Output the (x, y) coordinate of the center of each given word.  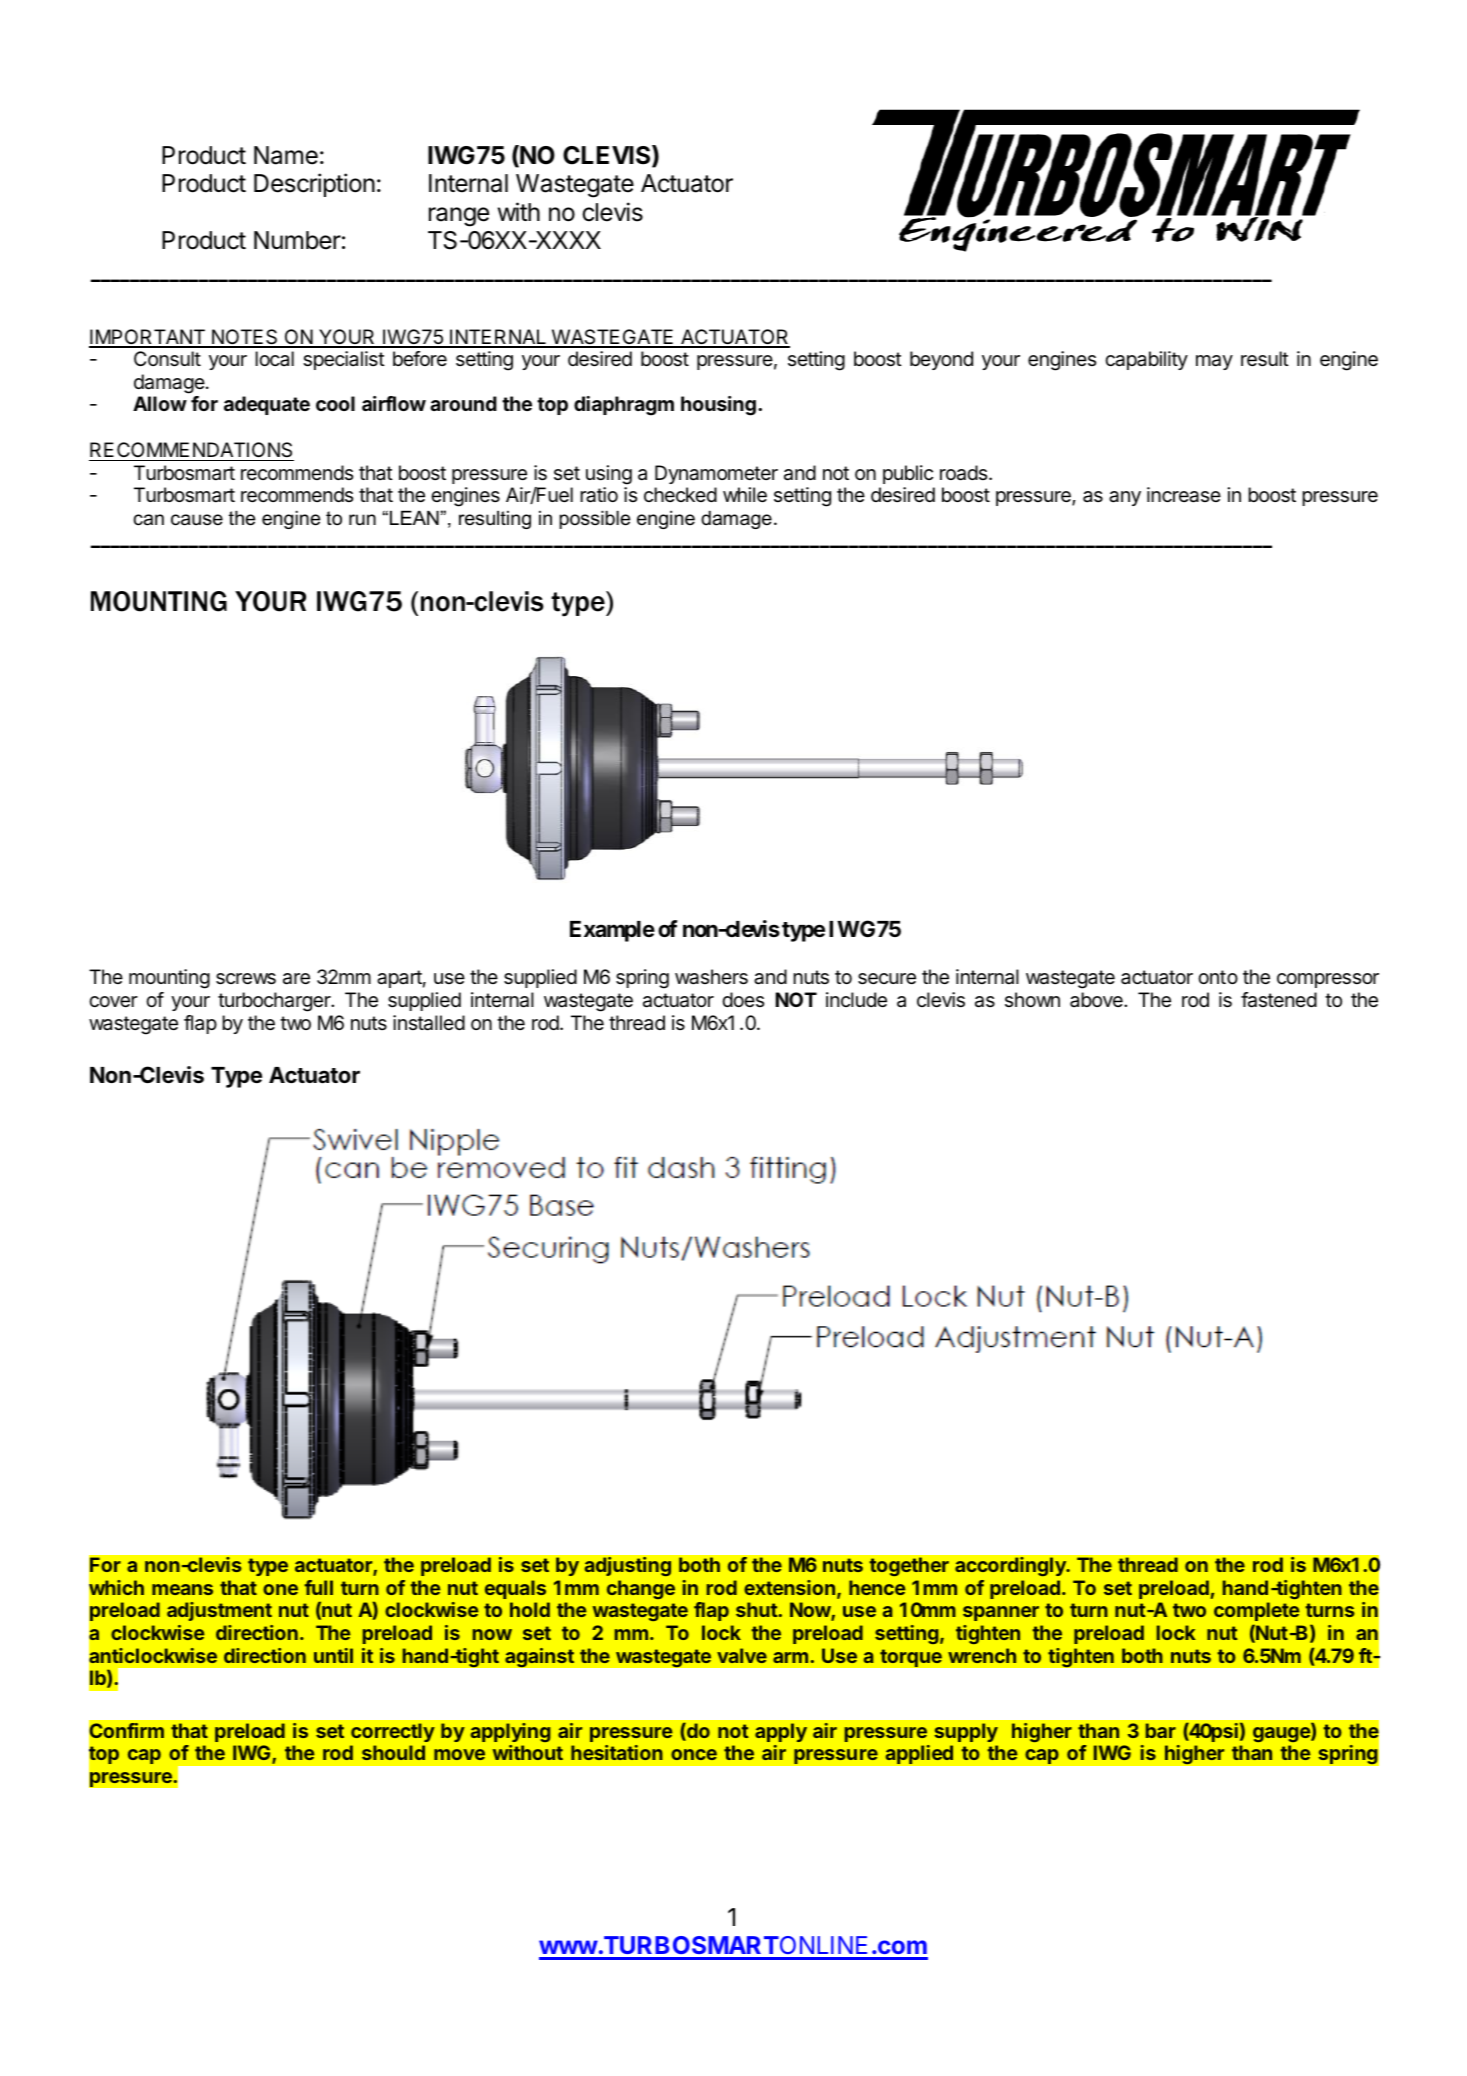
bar (1161, 1730)
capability (1146, 360)
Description (314, 185)
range (459, 217)
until (333, 1655)
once (694, 1754)
